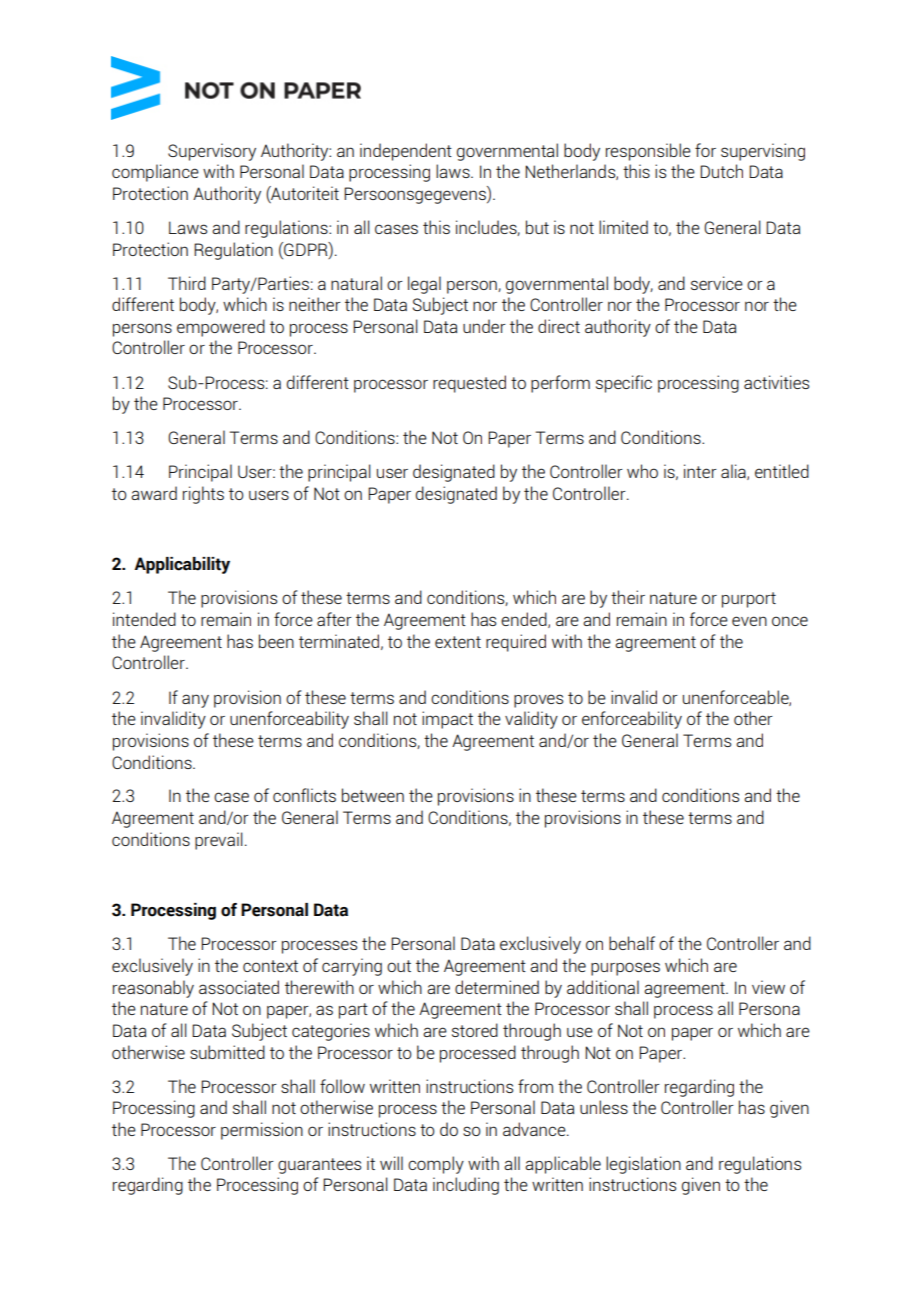 This image has width=924, height=1308. What do you see at coordinates (458, 642) in the image?
I see `extent` at bounding box center [458, 642].
